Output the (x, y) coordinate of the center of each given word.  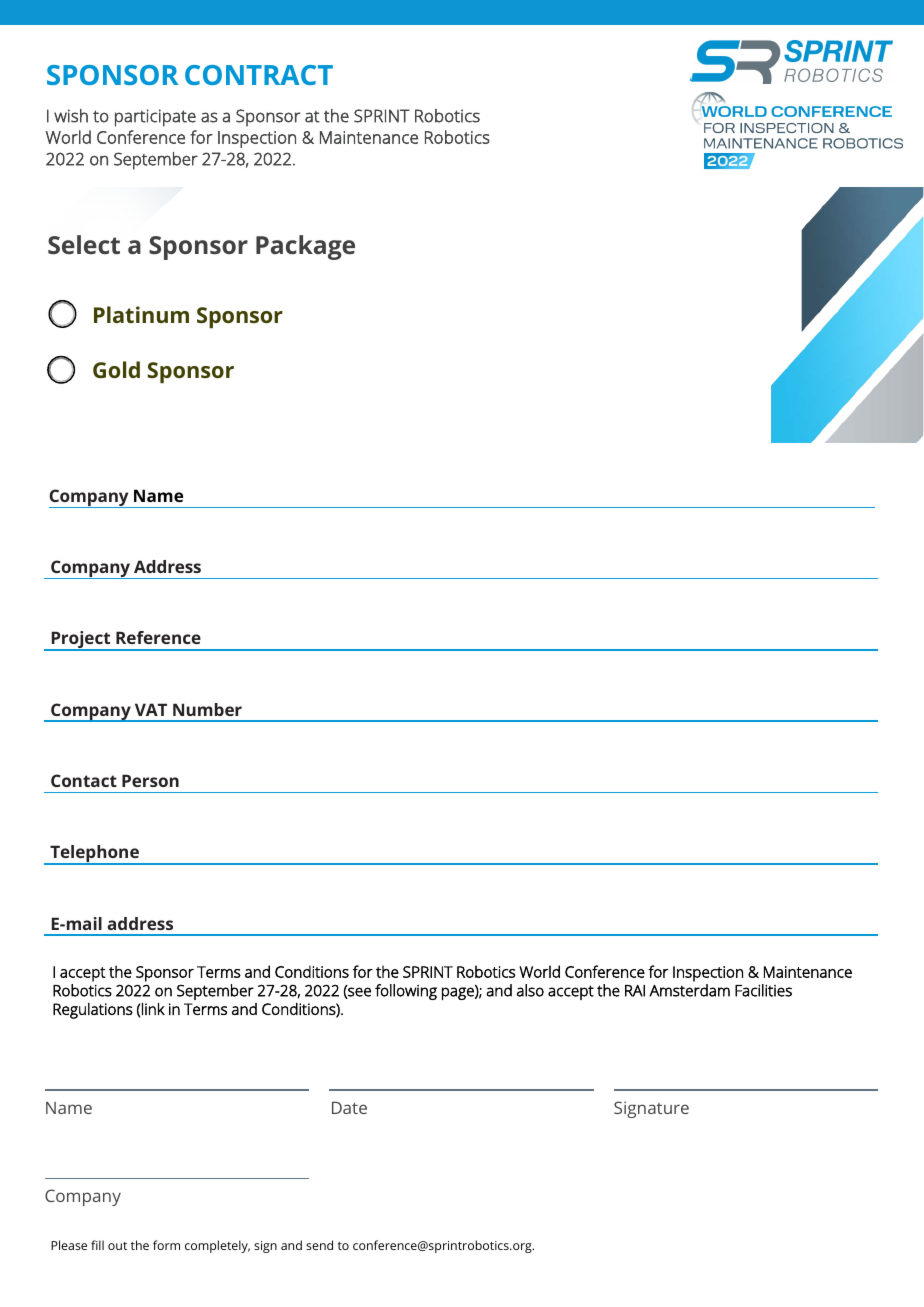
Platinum (141, 314)
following (406, 992)
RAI (635, 991)
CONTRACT (259, 75)
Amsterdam (689, 990)
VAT (151, 709)
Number (207, 709)
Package (305, 247)
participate (155, 118)
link (153, 1009)
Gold (116, 369)
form (166, 1245)
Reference (158, 637)
